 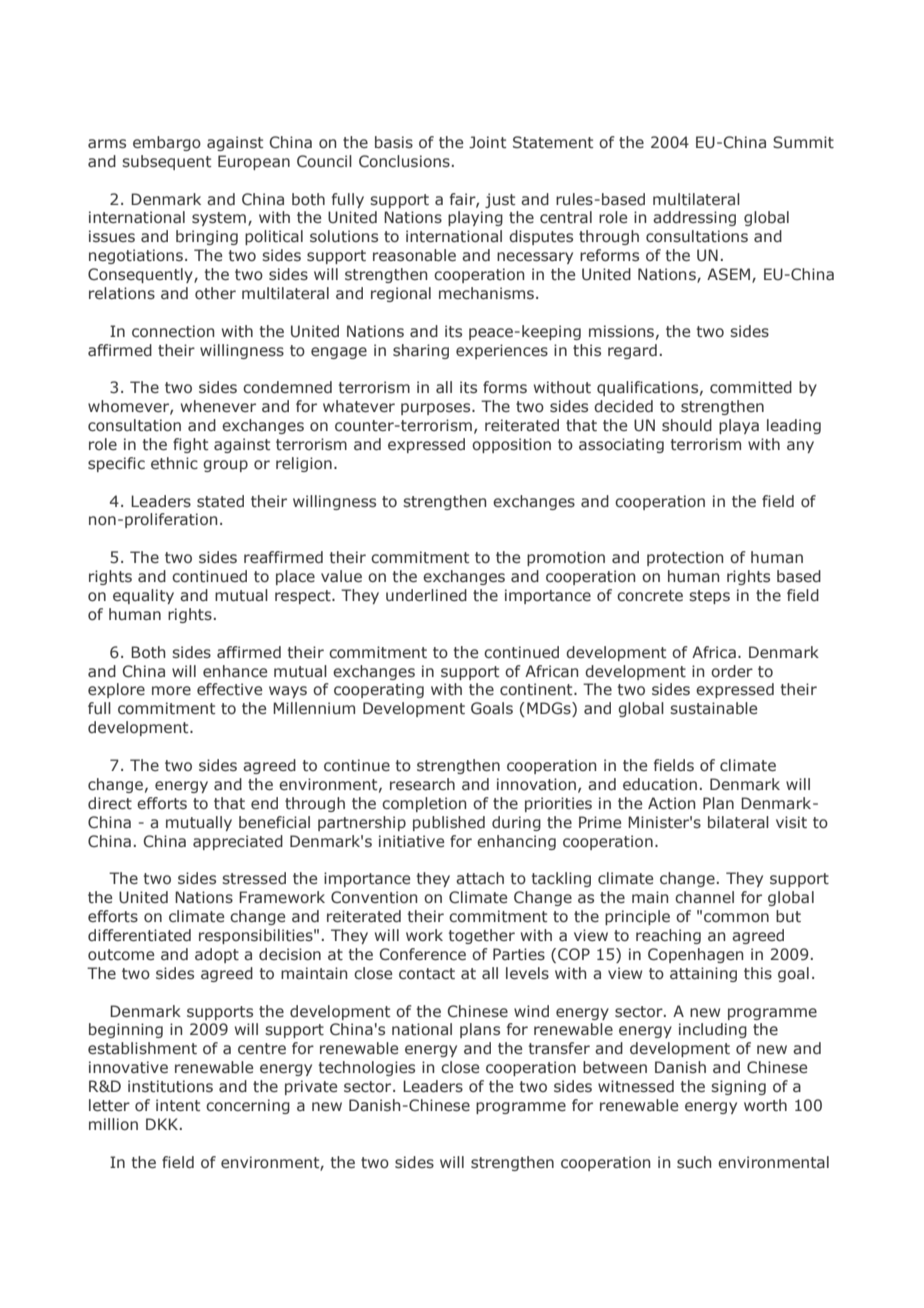 What do you see at coordinates (511, 445) in the screenshot?
I see `opposition` at bounding box center [511, 445].
